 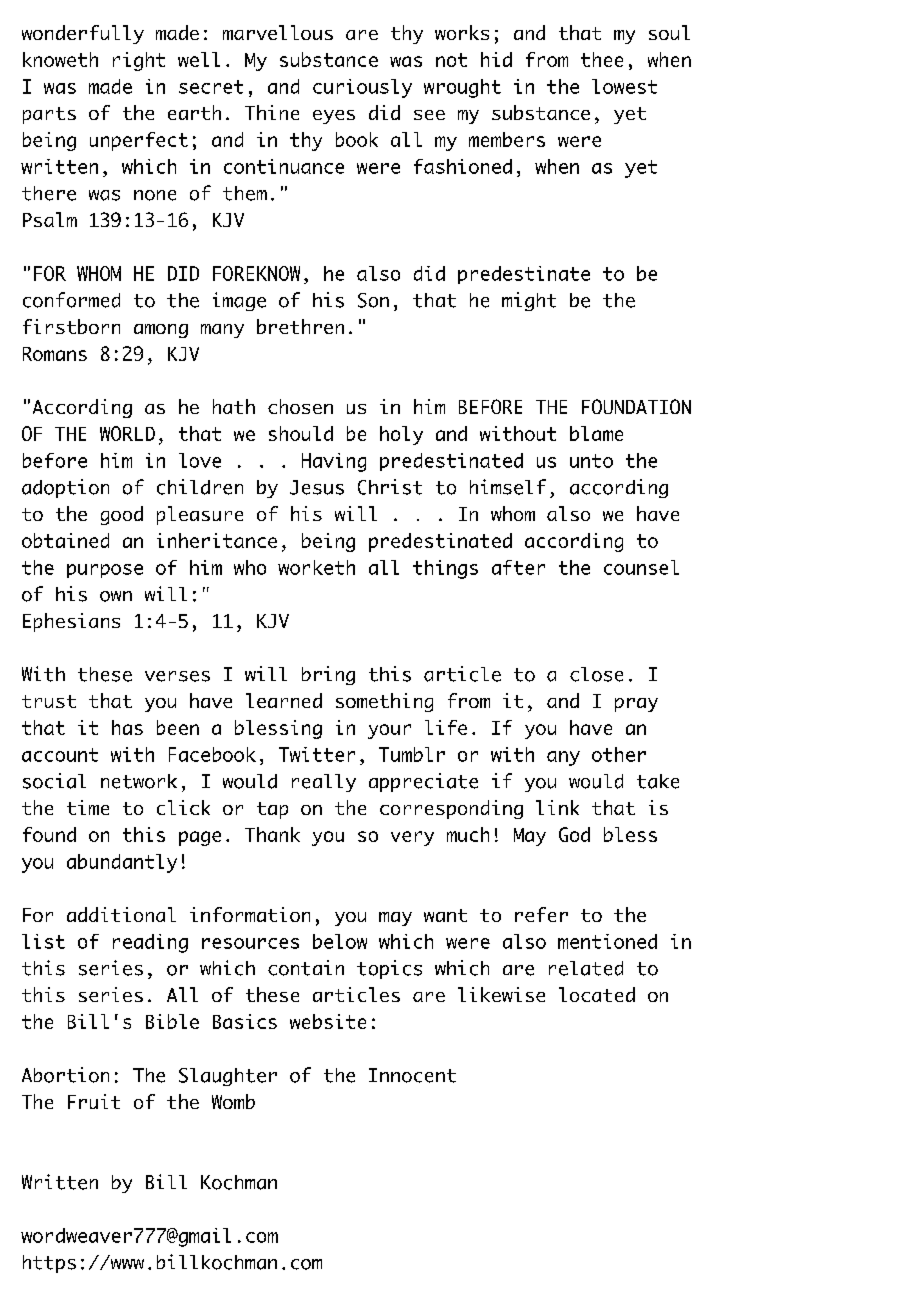 What do you see at coordinates (445, 569) in the screenshot?
I see `things` at bounding box center [445, 569].
